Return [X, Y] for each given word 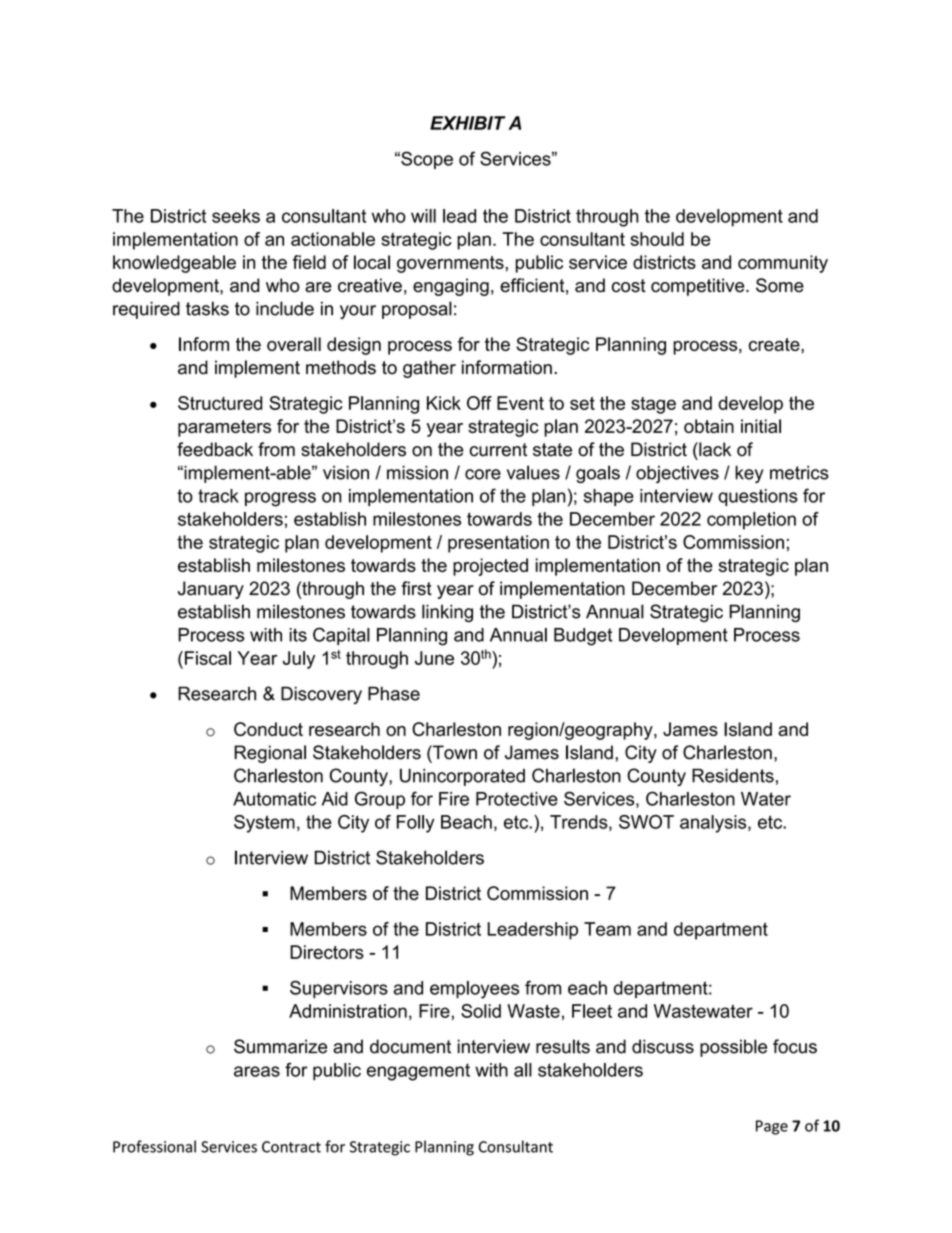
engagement [418, 1072]
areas [257, 1071]
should [657, 239]
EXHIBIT [467, 123]
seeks [236, 216]
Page [772, 1127]
